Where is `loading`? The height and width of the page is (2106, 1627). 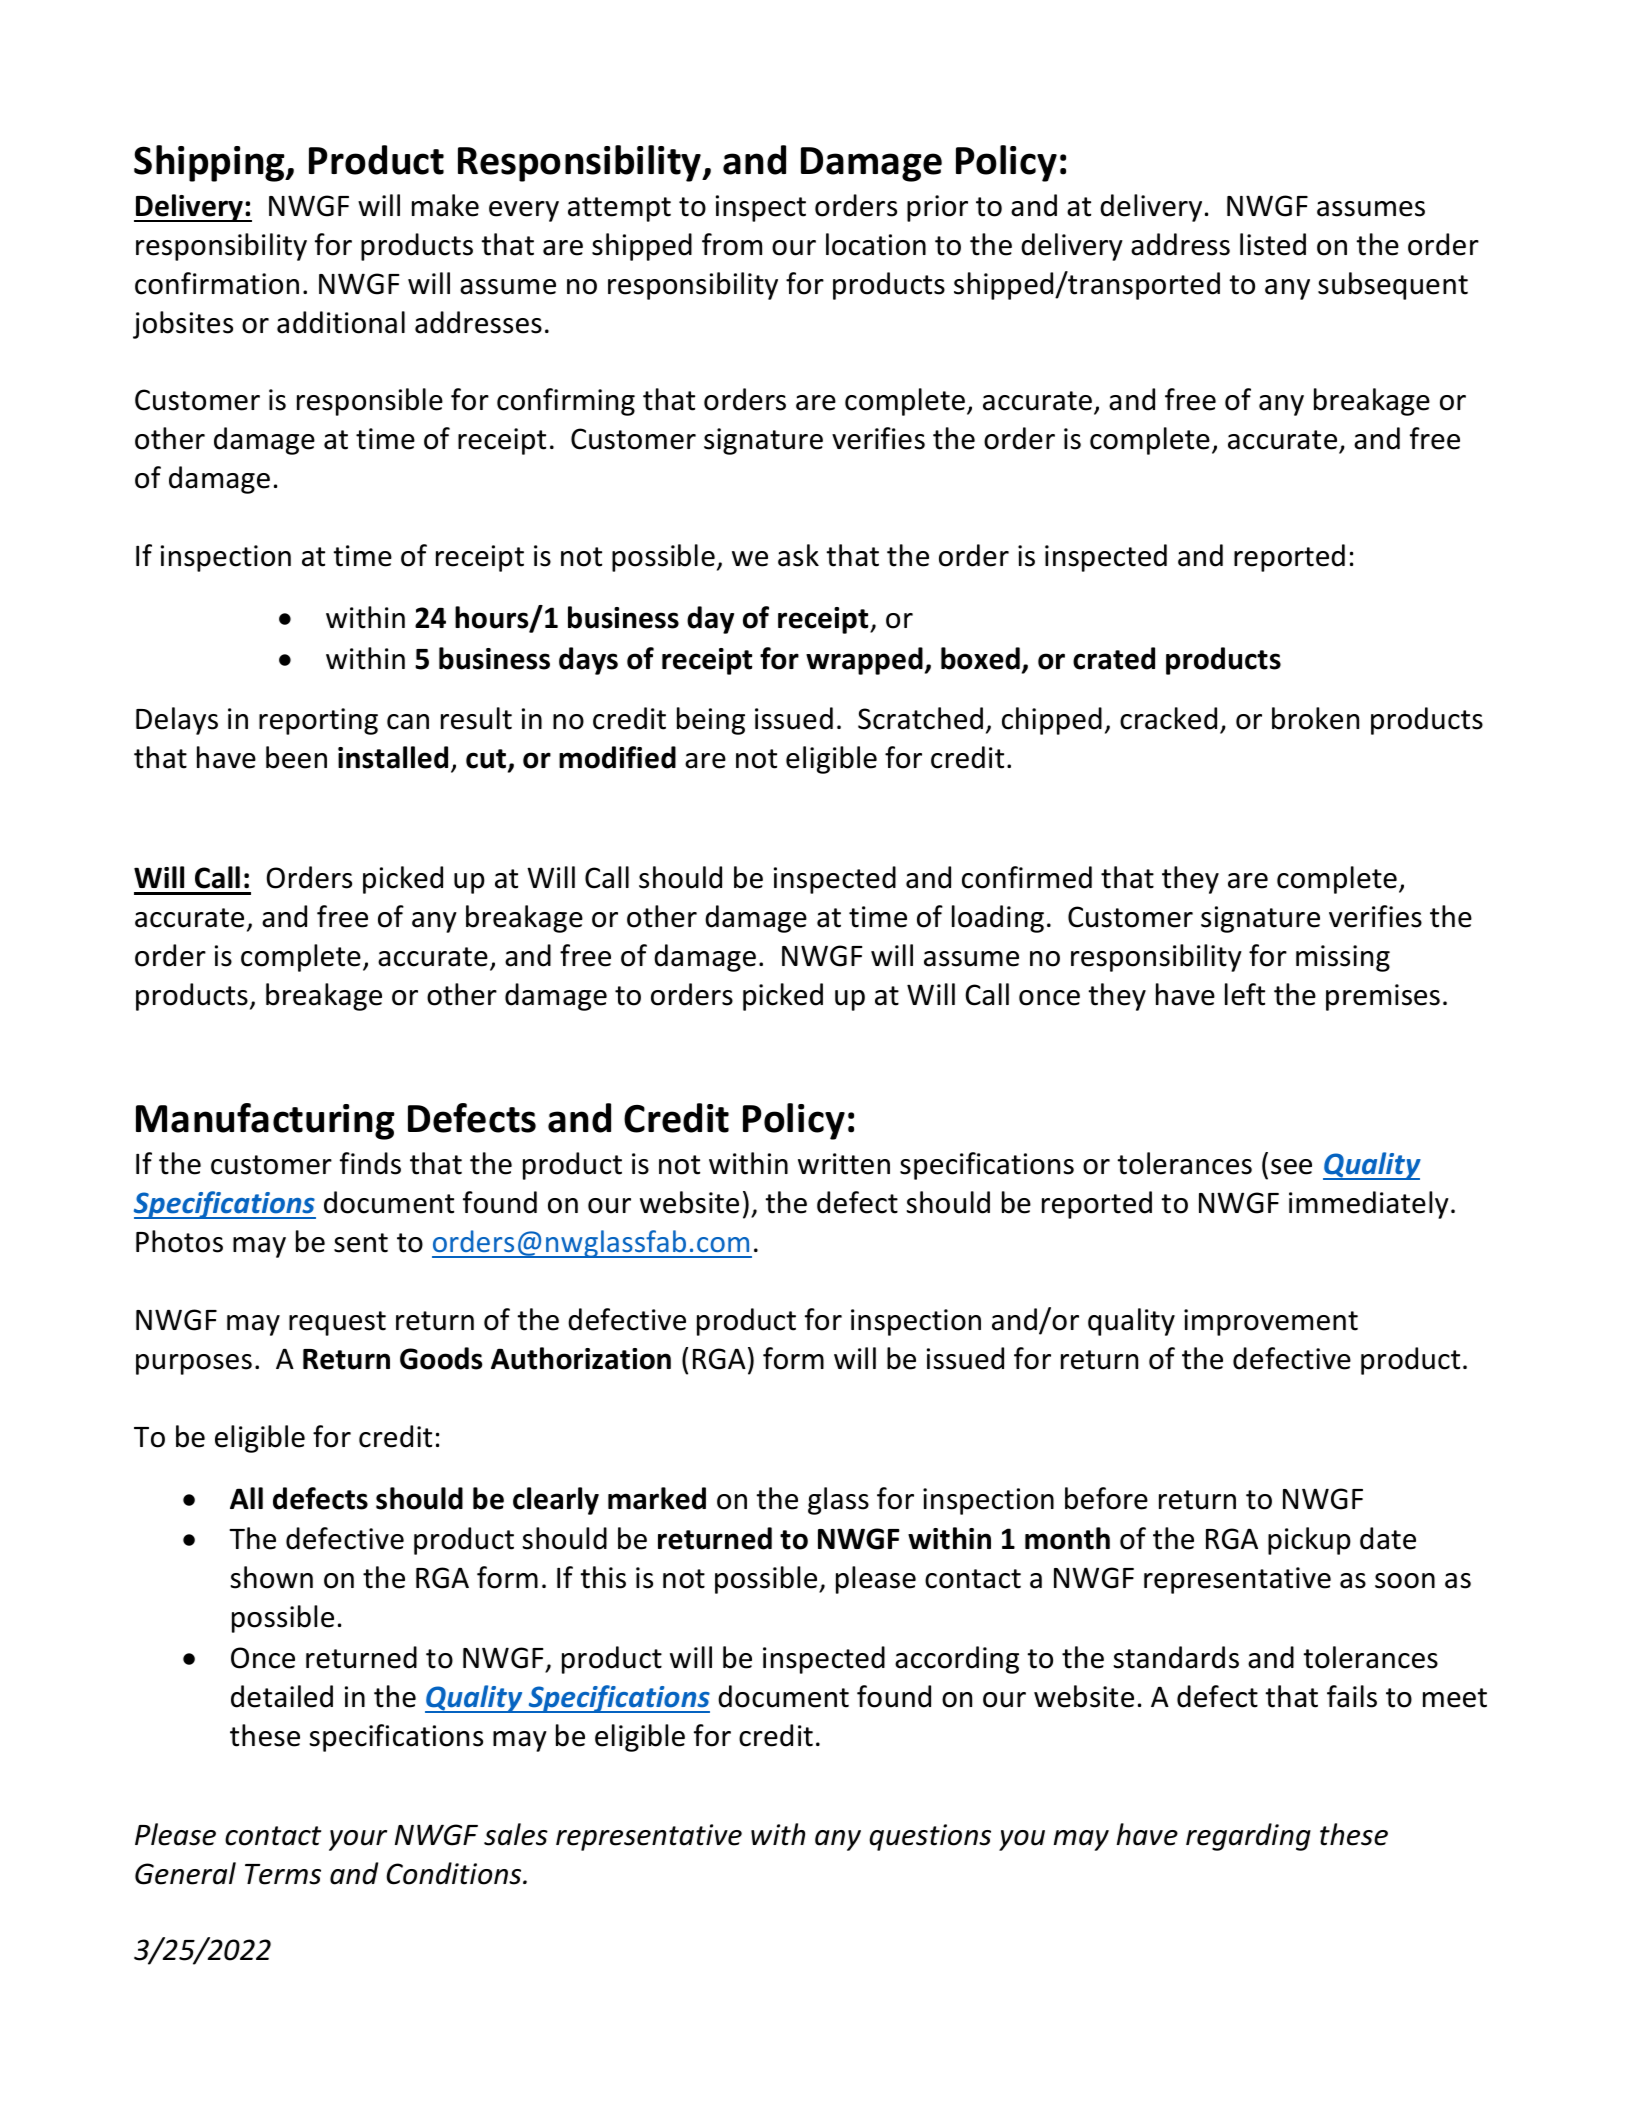 loading is located at coordinates (998, 919).
